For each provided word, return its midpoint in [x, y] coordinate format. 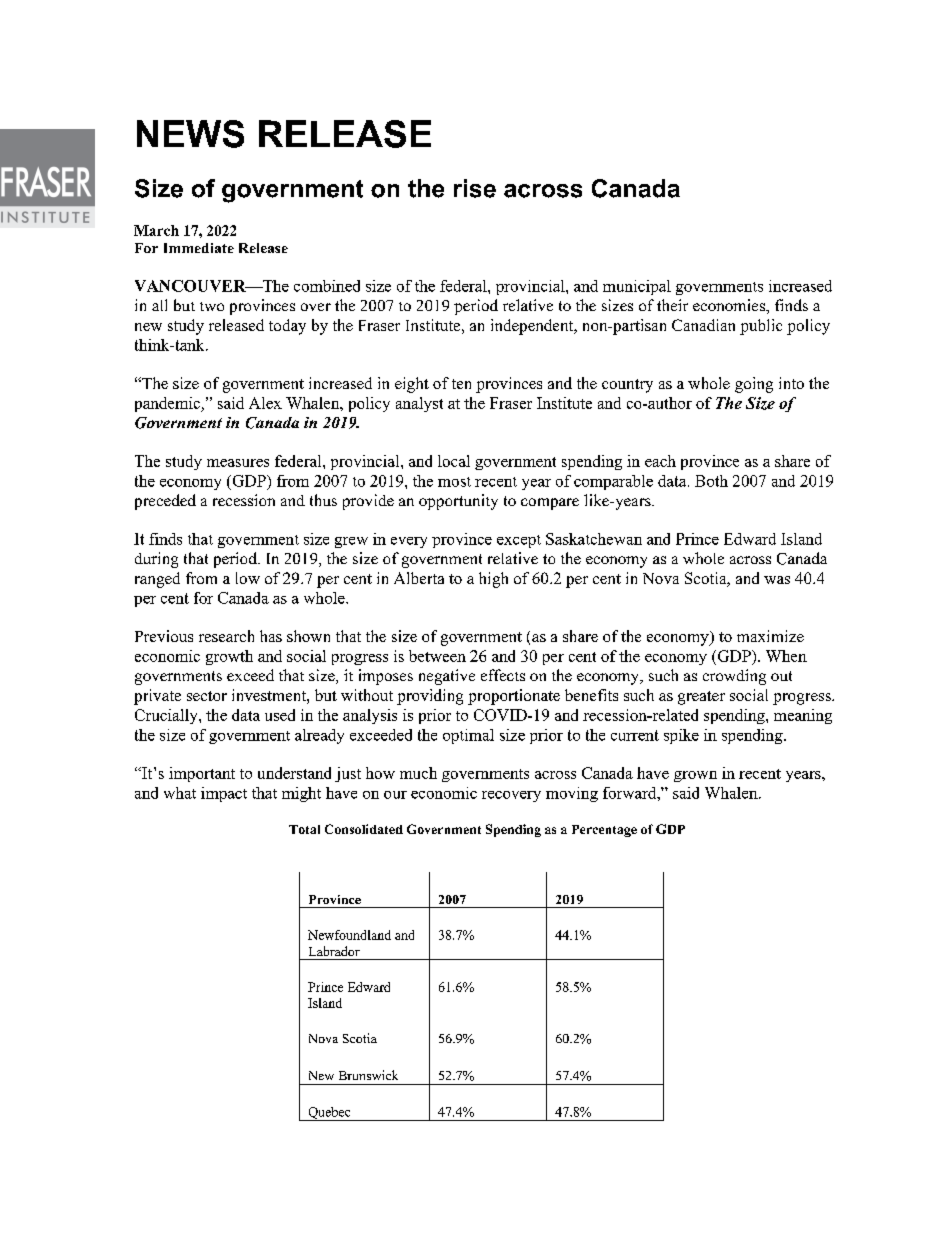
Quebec [329, 1114]
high [493, 580]
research [226, 636]
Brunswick [368, 1075]
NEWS [190, 134]
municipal [637, 287]
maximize [770, 636]
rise [475, 188]
